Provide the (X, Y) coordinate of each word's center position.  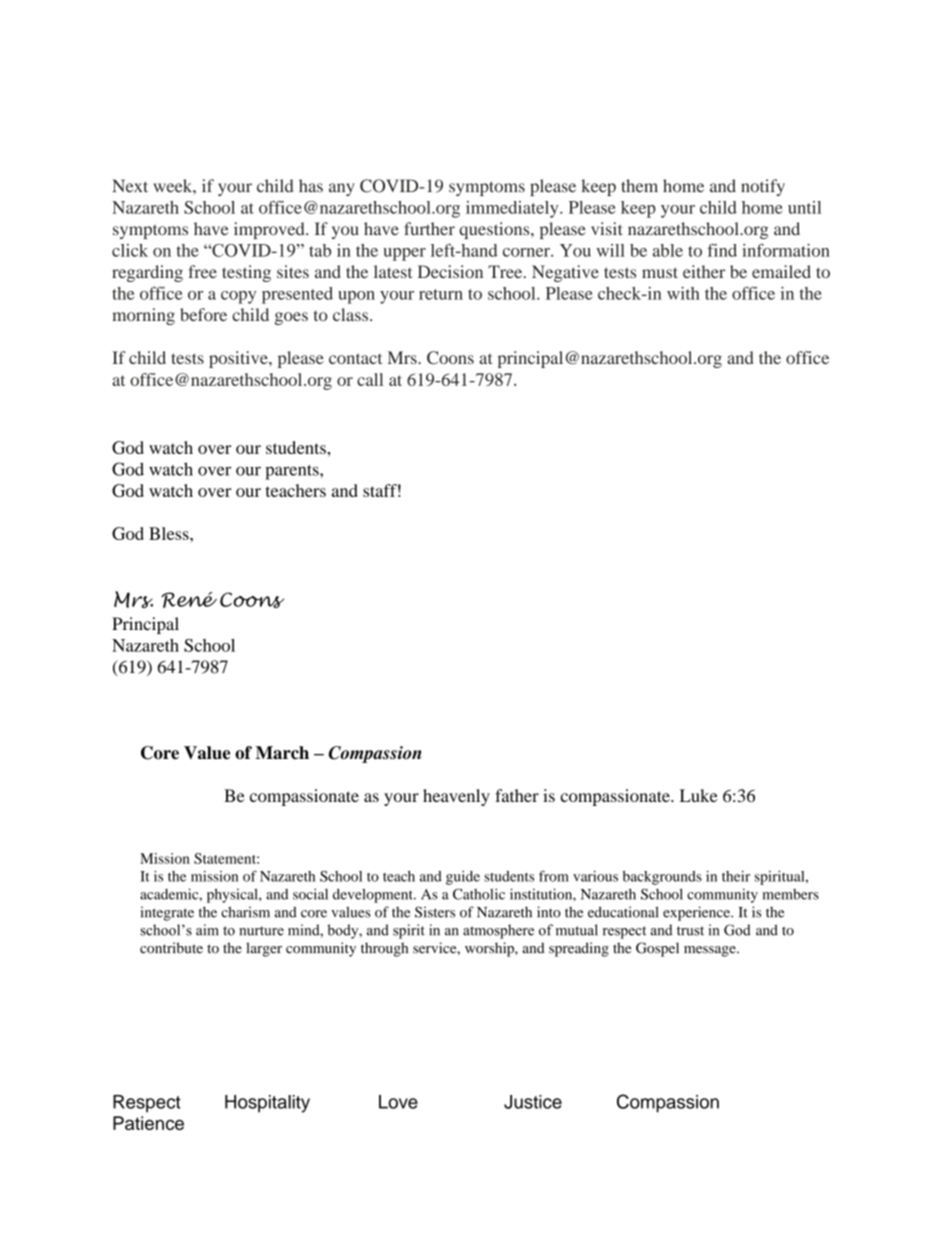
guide (463, 878)
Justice (533, 1102)
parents (293, 472)
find (722, 250)
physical (233, 896)
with (683, 293)
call (370, 379)
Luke (699, 795)
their (736, 876)
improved (270, 230)
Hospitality (267, 1104)
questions (495, 230)
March (282, 753)
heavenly (456, 797)
